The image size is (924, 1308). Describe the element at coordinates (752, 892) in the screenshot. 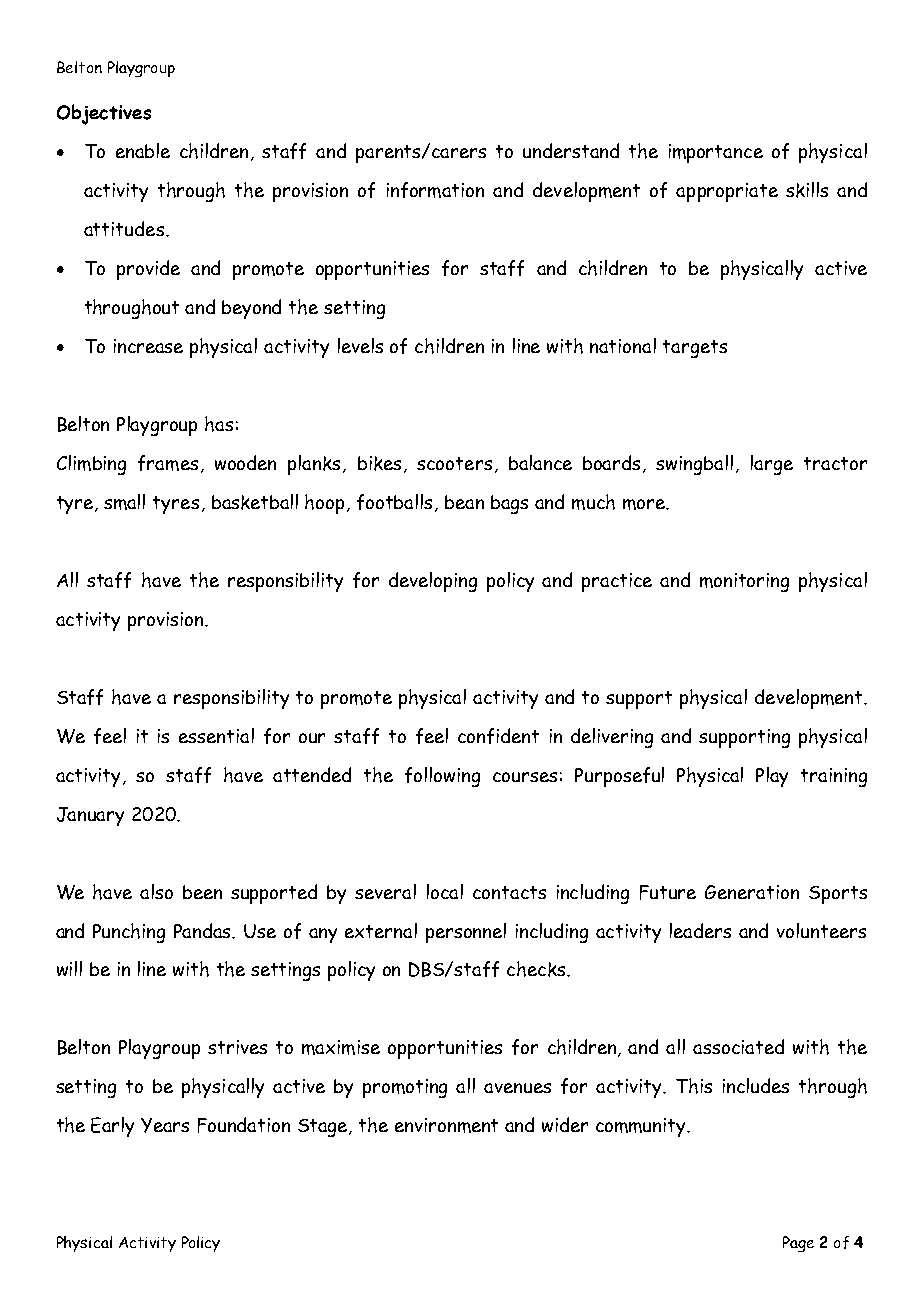

I see `Generation` at that location.
